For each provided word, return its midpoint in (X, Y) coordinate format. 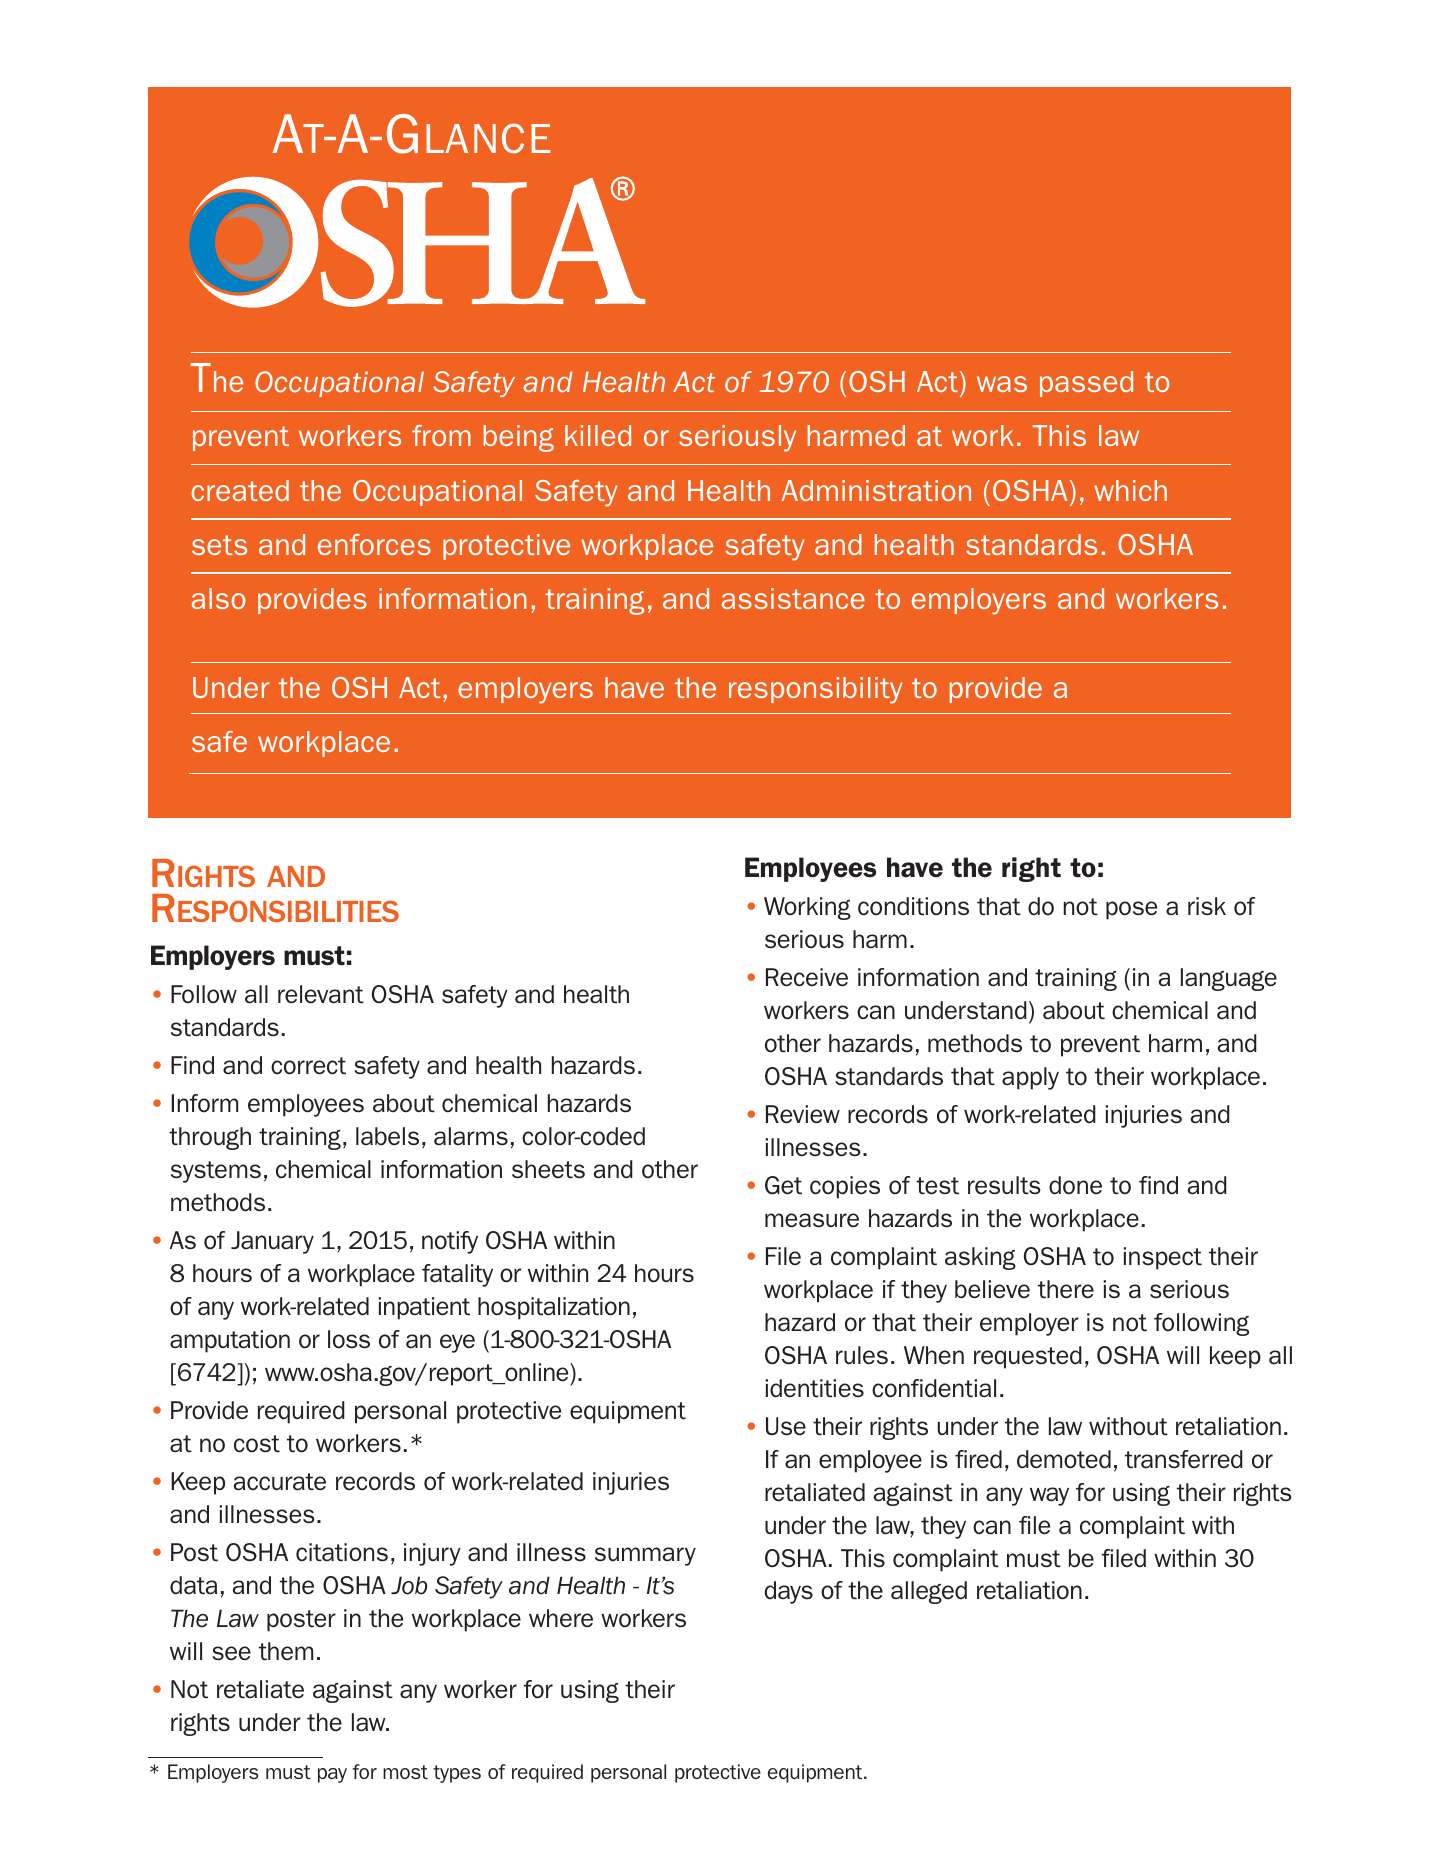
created (240, 490)
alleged (929, 1592)
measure (812, 1220)
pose (1131, 910)
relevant (321, 994)
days (788, 1592)
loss (349, 1339)
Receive (807, 977)
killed (598, 435)
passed (1086, 384)
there (1066, 1289)
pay (332, 1775)
